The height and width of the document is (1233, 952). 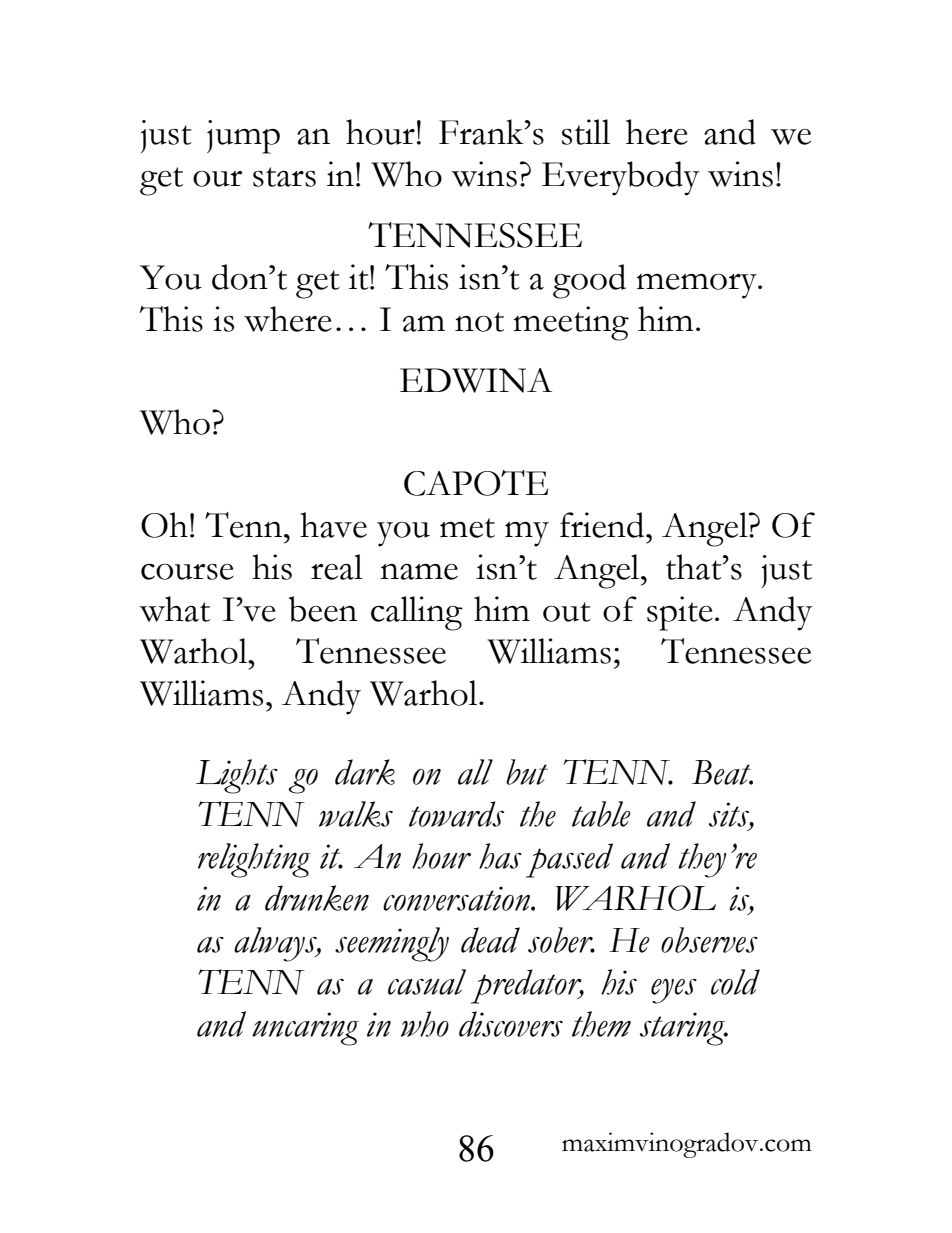 I want to click on what, so click(x=174, y=609).
